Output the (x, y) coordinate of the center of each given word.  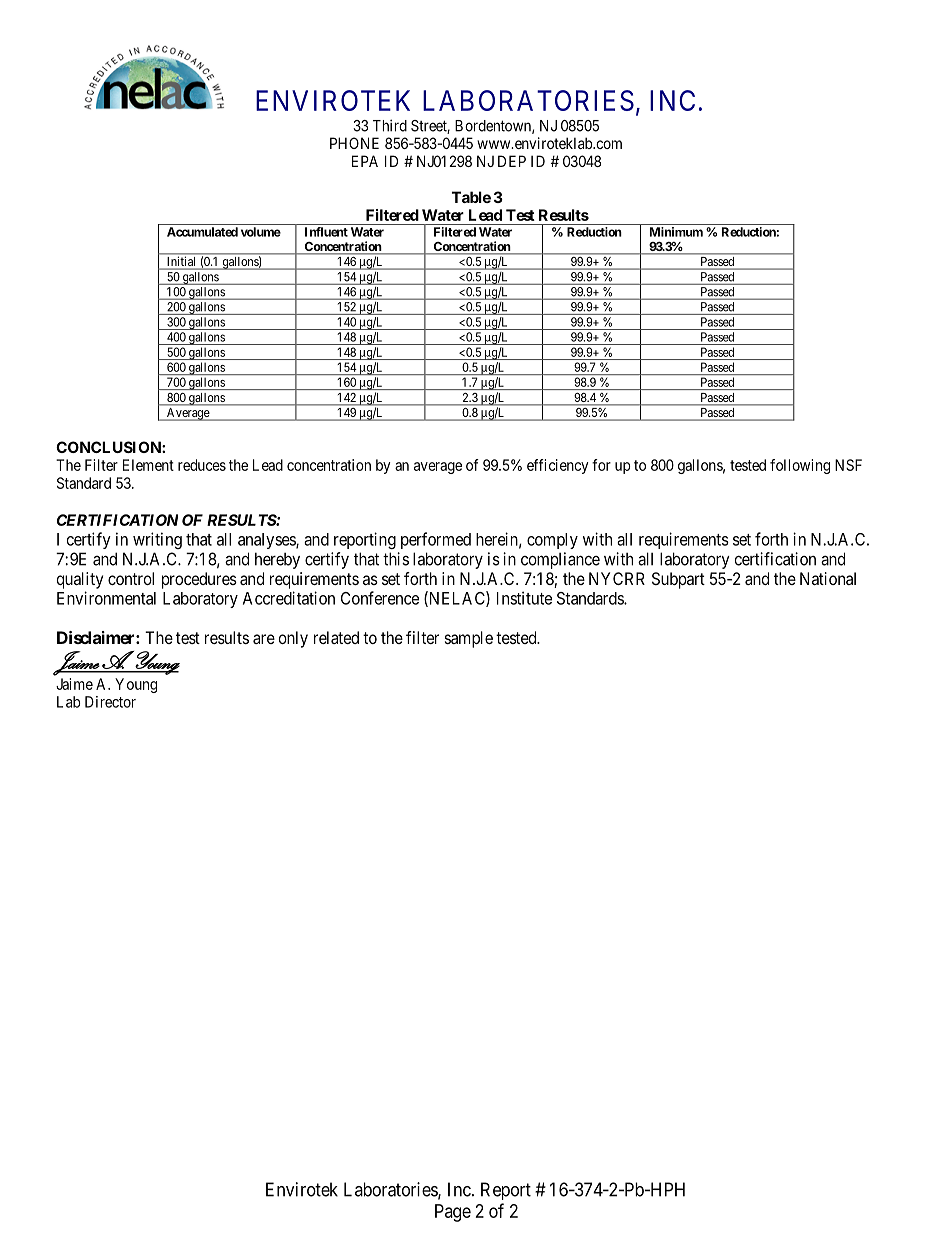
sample (469, 639)
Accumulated (202, 232)
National (828, 578)
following (800, 466)
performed (436, 540)
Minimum (676, 232)
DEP (512, 161)
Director (110, 702)
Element (148, 465)
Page (453, 1213)
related (336, 637)
